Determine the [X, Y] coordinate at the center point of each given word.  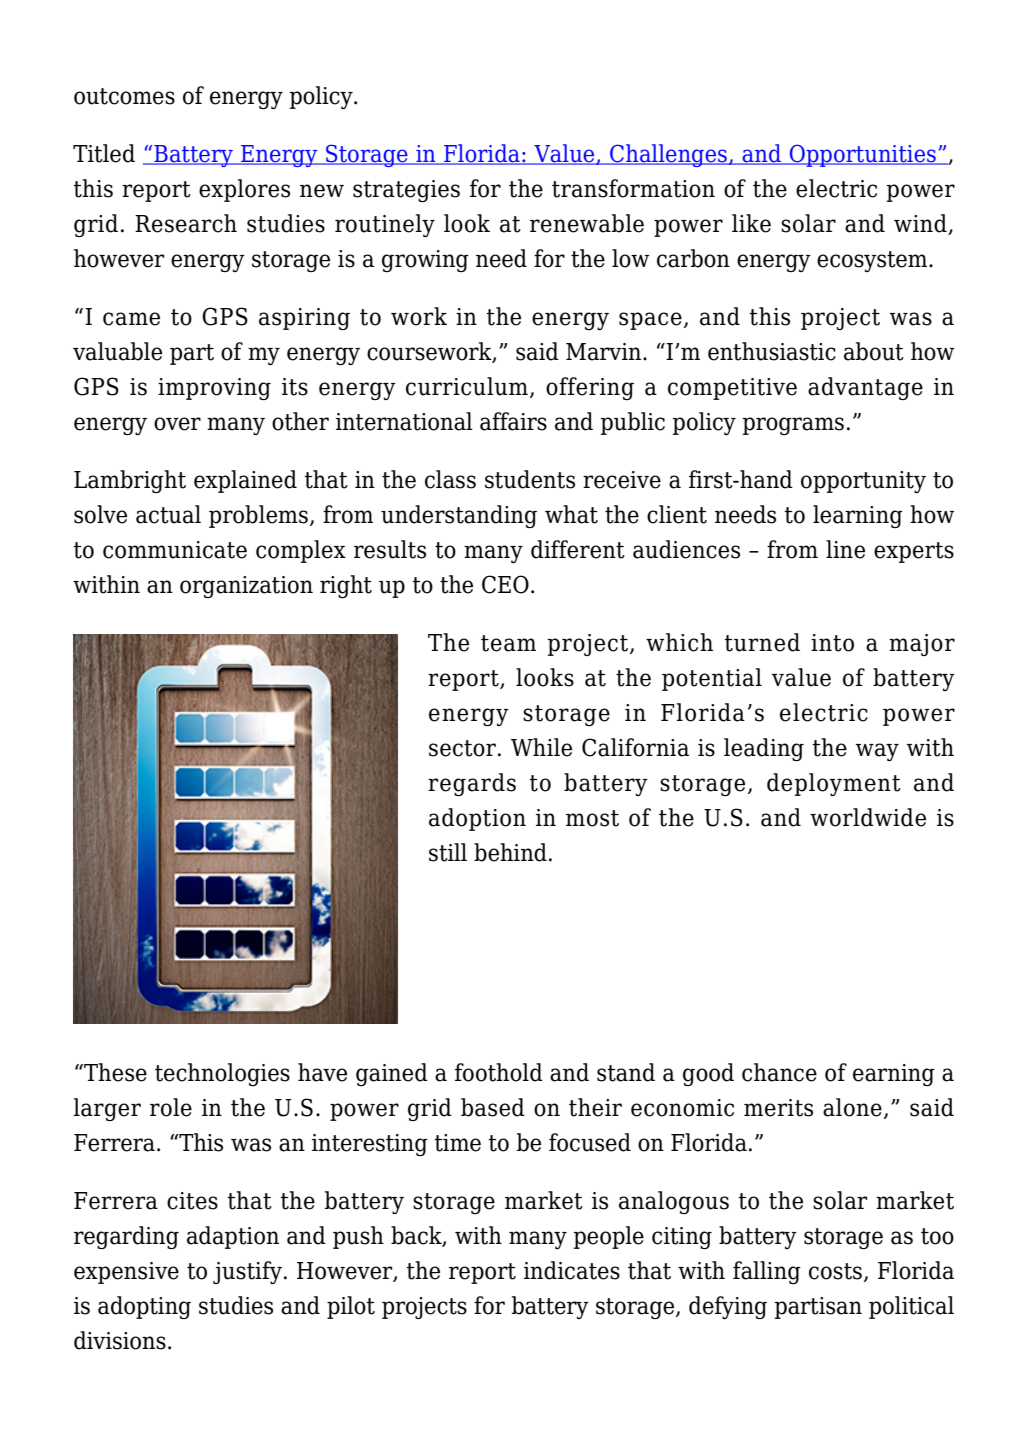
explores [244, 190]
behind [510, 852]
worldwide [868, 817]
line [845, 549]
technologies [222, 1074]
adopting [144, 1307]
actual [168, 514]
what [571, 514]
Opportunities [863, 155]
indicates [572, 1270]
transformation [633, 188]
